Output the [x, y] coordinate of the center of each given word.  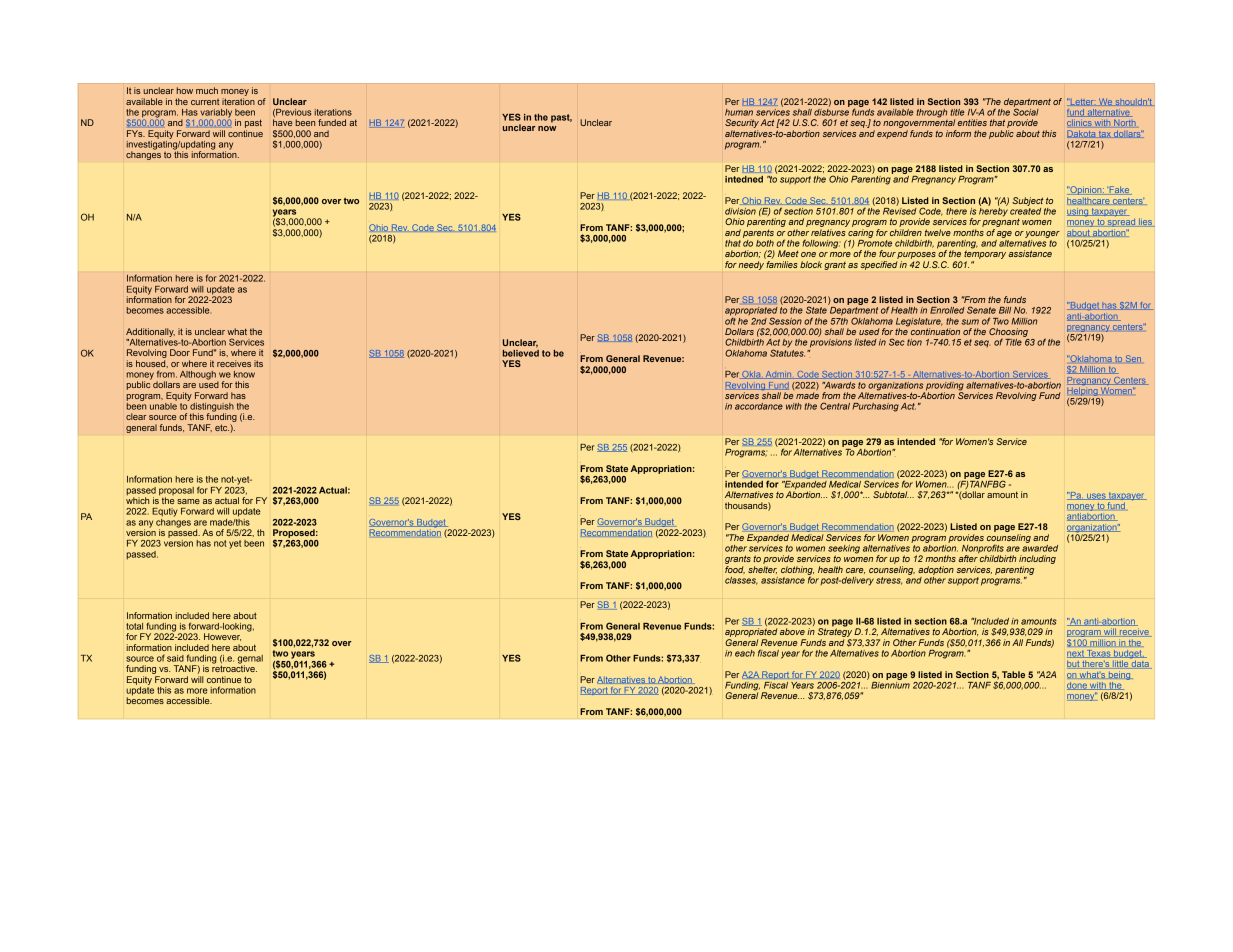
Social [1026, 111]
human [739, 112]
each [745, 653]
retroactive [234, 667]
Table [1013, 674]
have [282, 122]
